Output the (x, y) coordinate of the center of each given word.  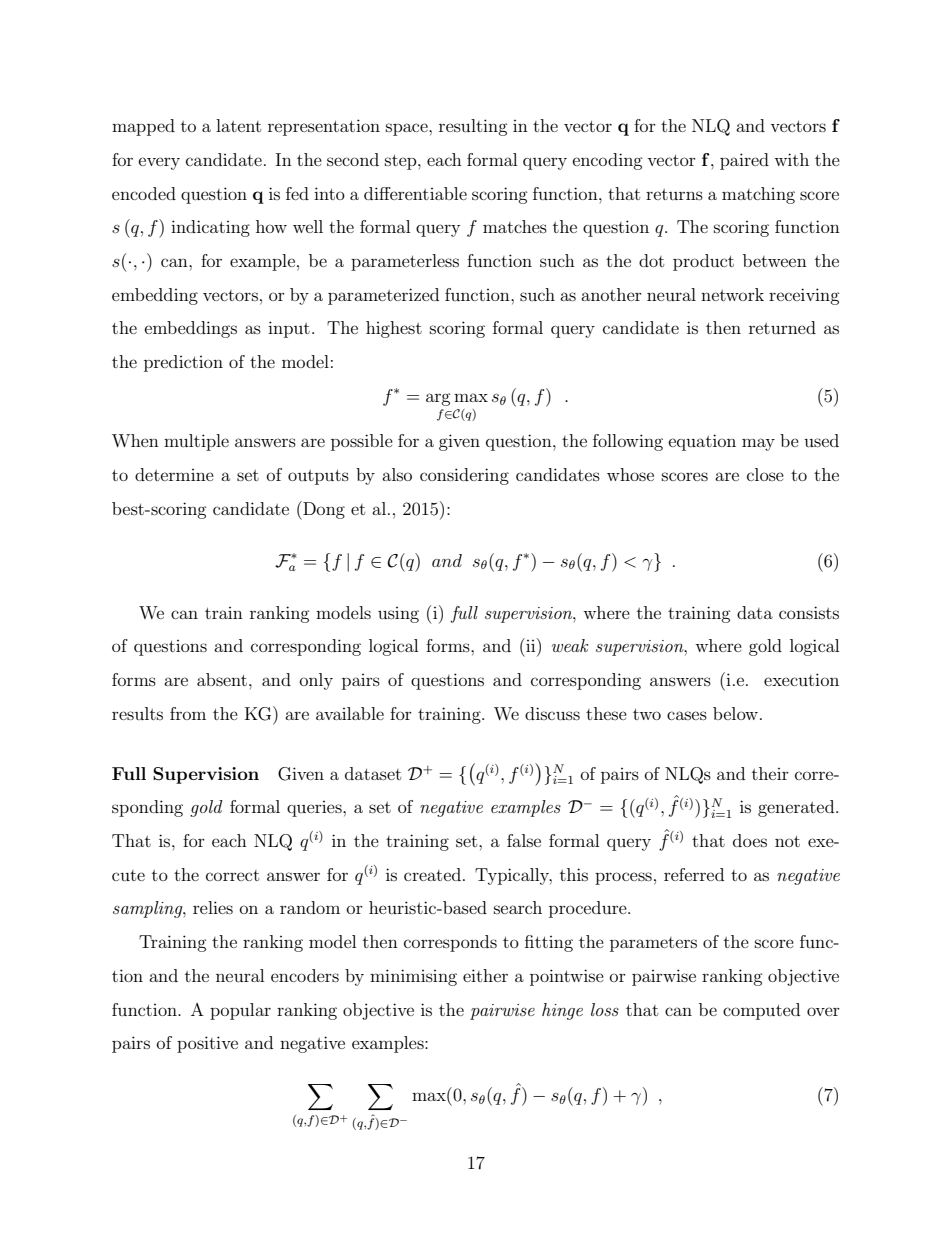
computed (761, 1011)
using (398, 615)
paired (744, 161)
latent (238, 125)
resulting (473, 127)
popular (240, 1011)
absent (222, 679)
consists (809, 612)
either (485, 975)
